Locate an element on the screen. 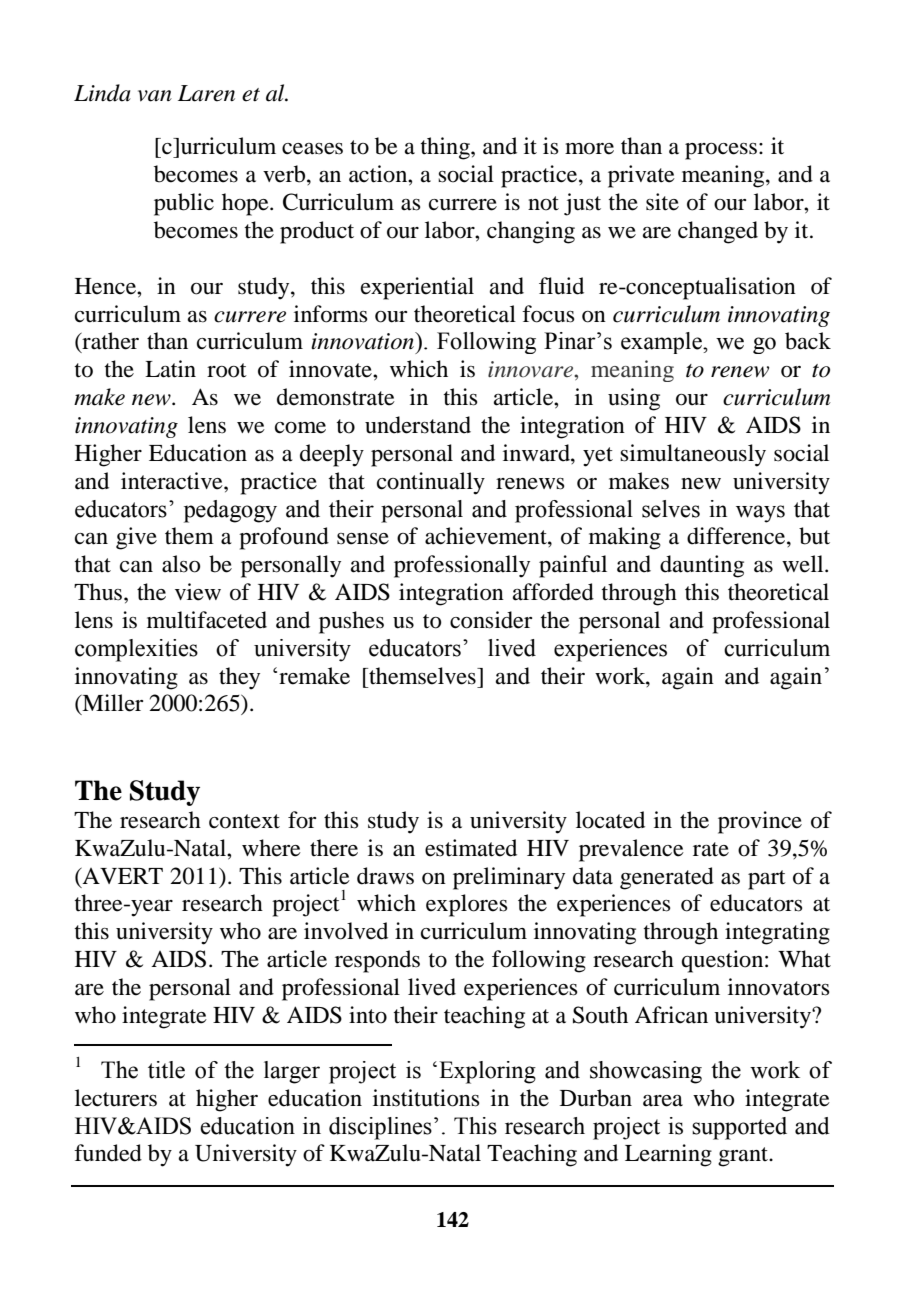  example is located at coordinates (662, 343).
